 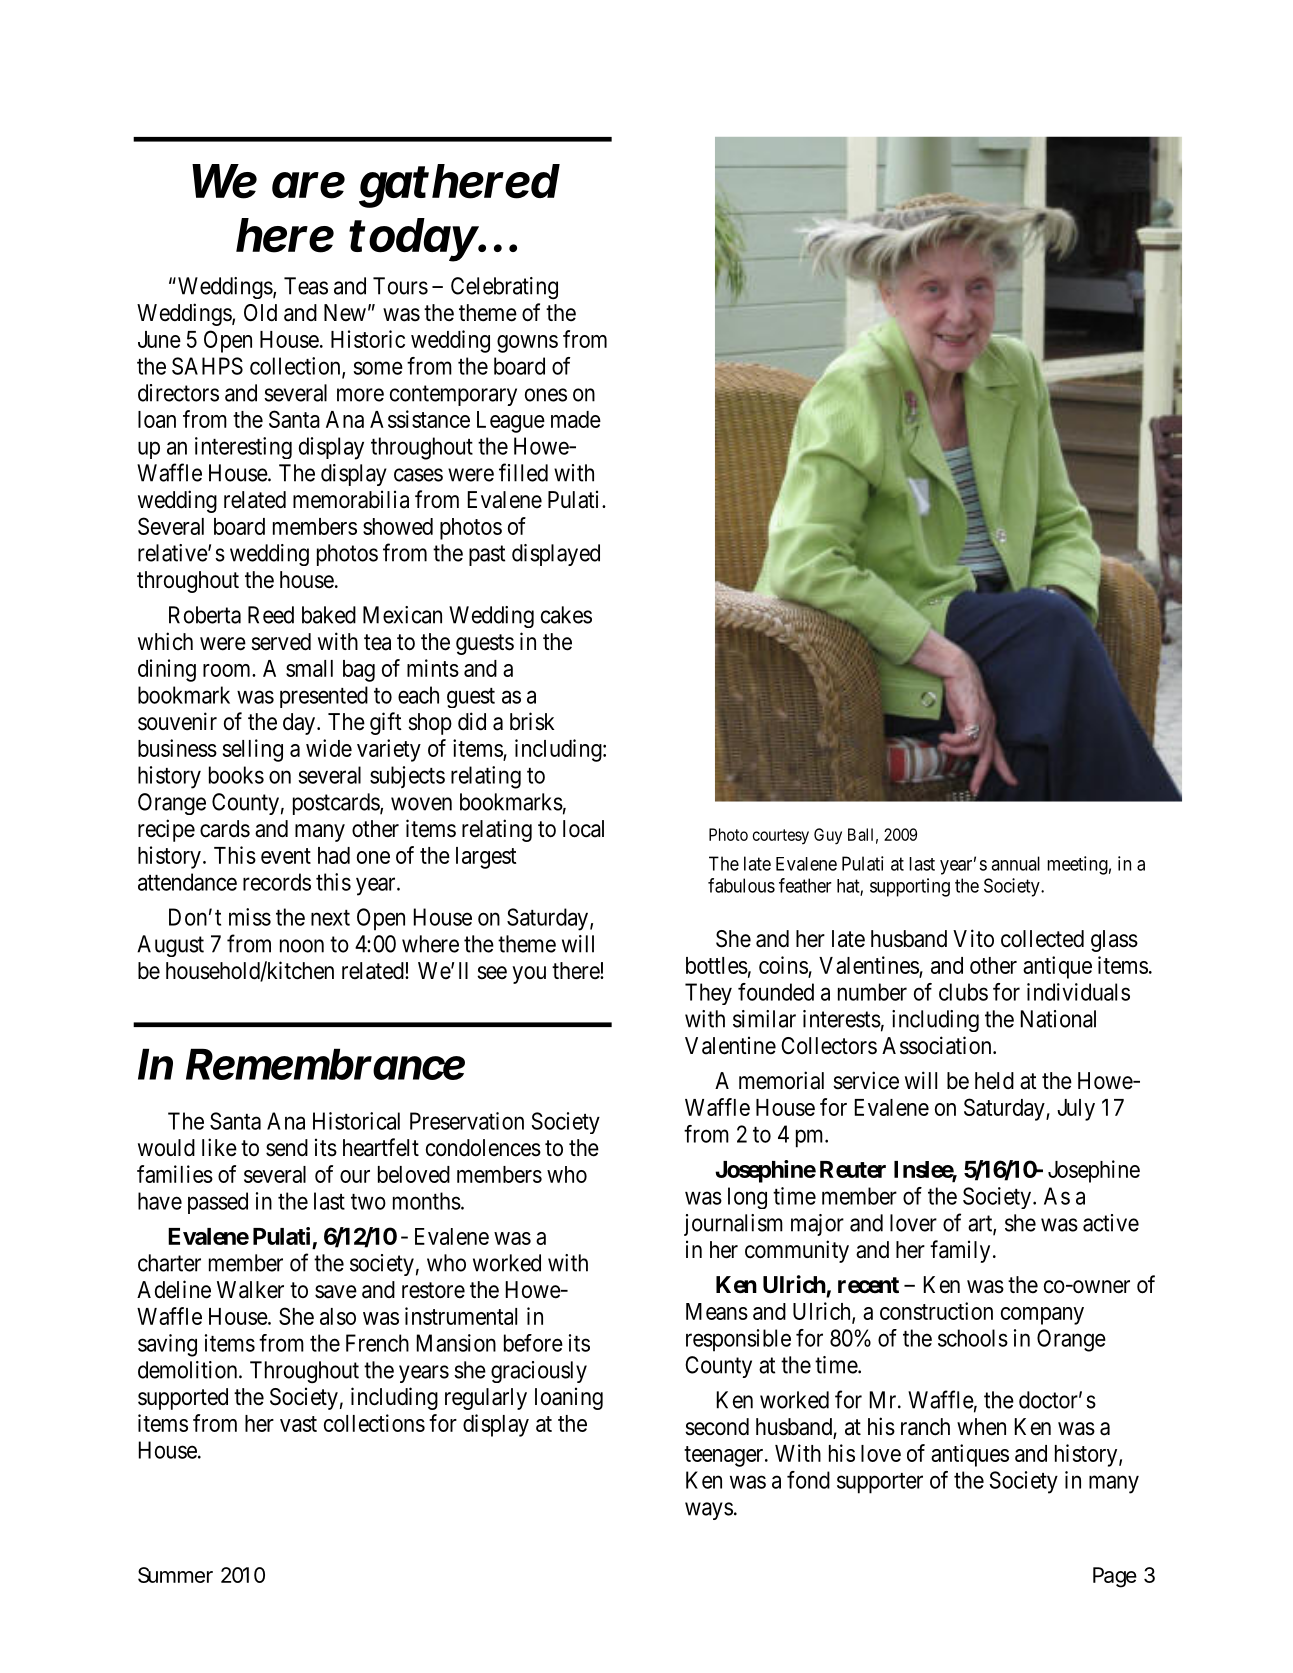 What do you see at coordinates (709, 1511) in the document?
I see `ways` at bounding box center [709, 1511].
